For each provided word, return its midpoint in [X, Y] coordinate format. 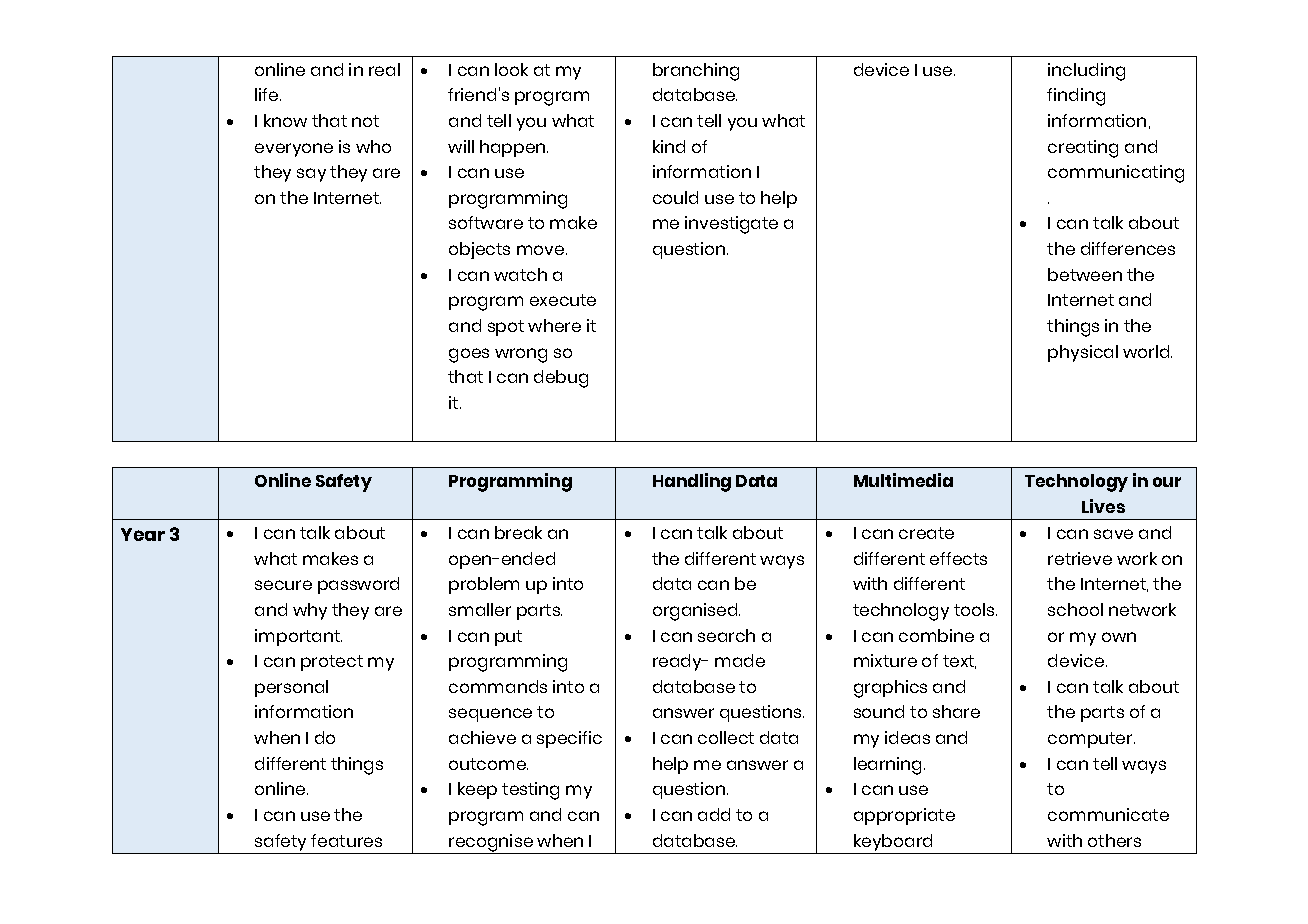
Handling [692, 482]
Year [143, 534]
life [268, 94]
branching [696, 72]
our [1167, 482]
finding [1076, 97]
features [346, 840]
